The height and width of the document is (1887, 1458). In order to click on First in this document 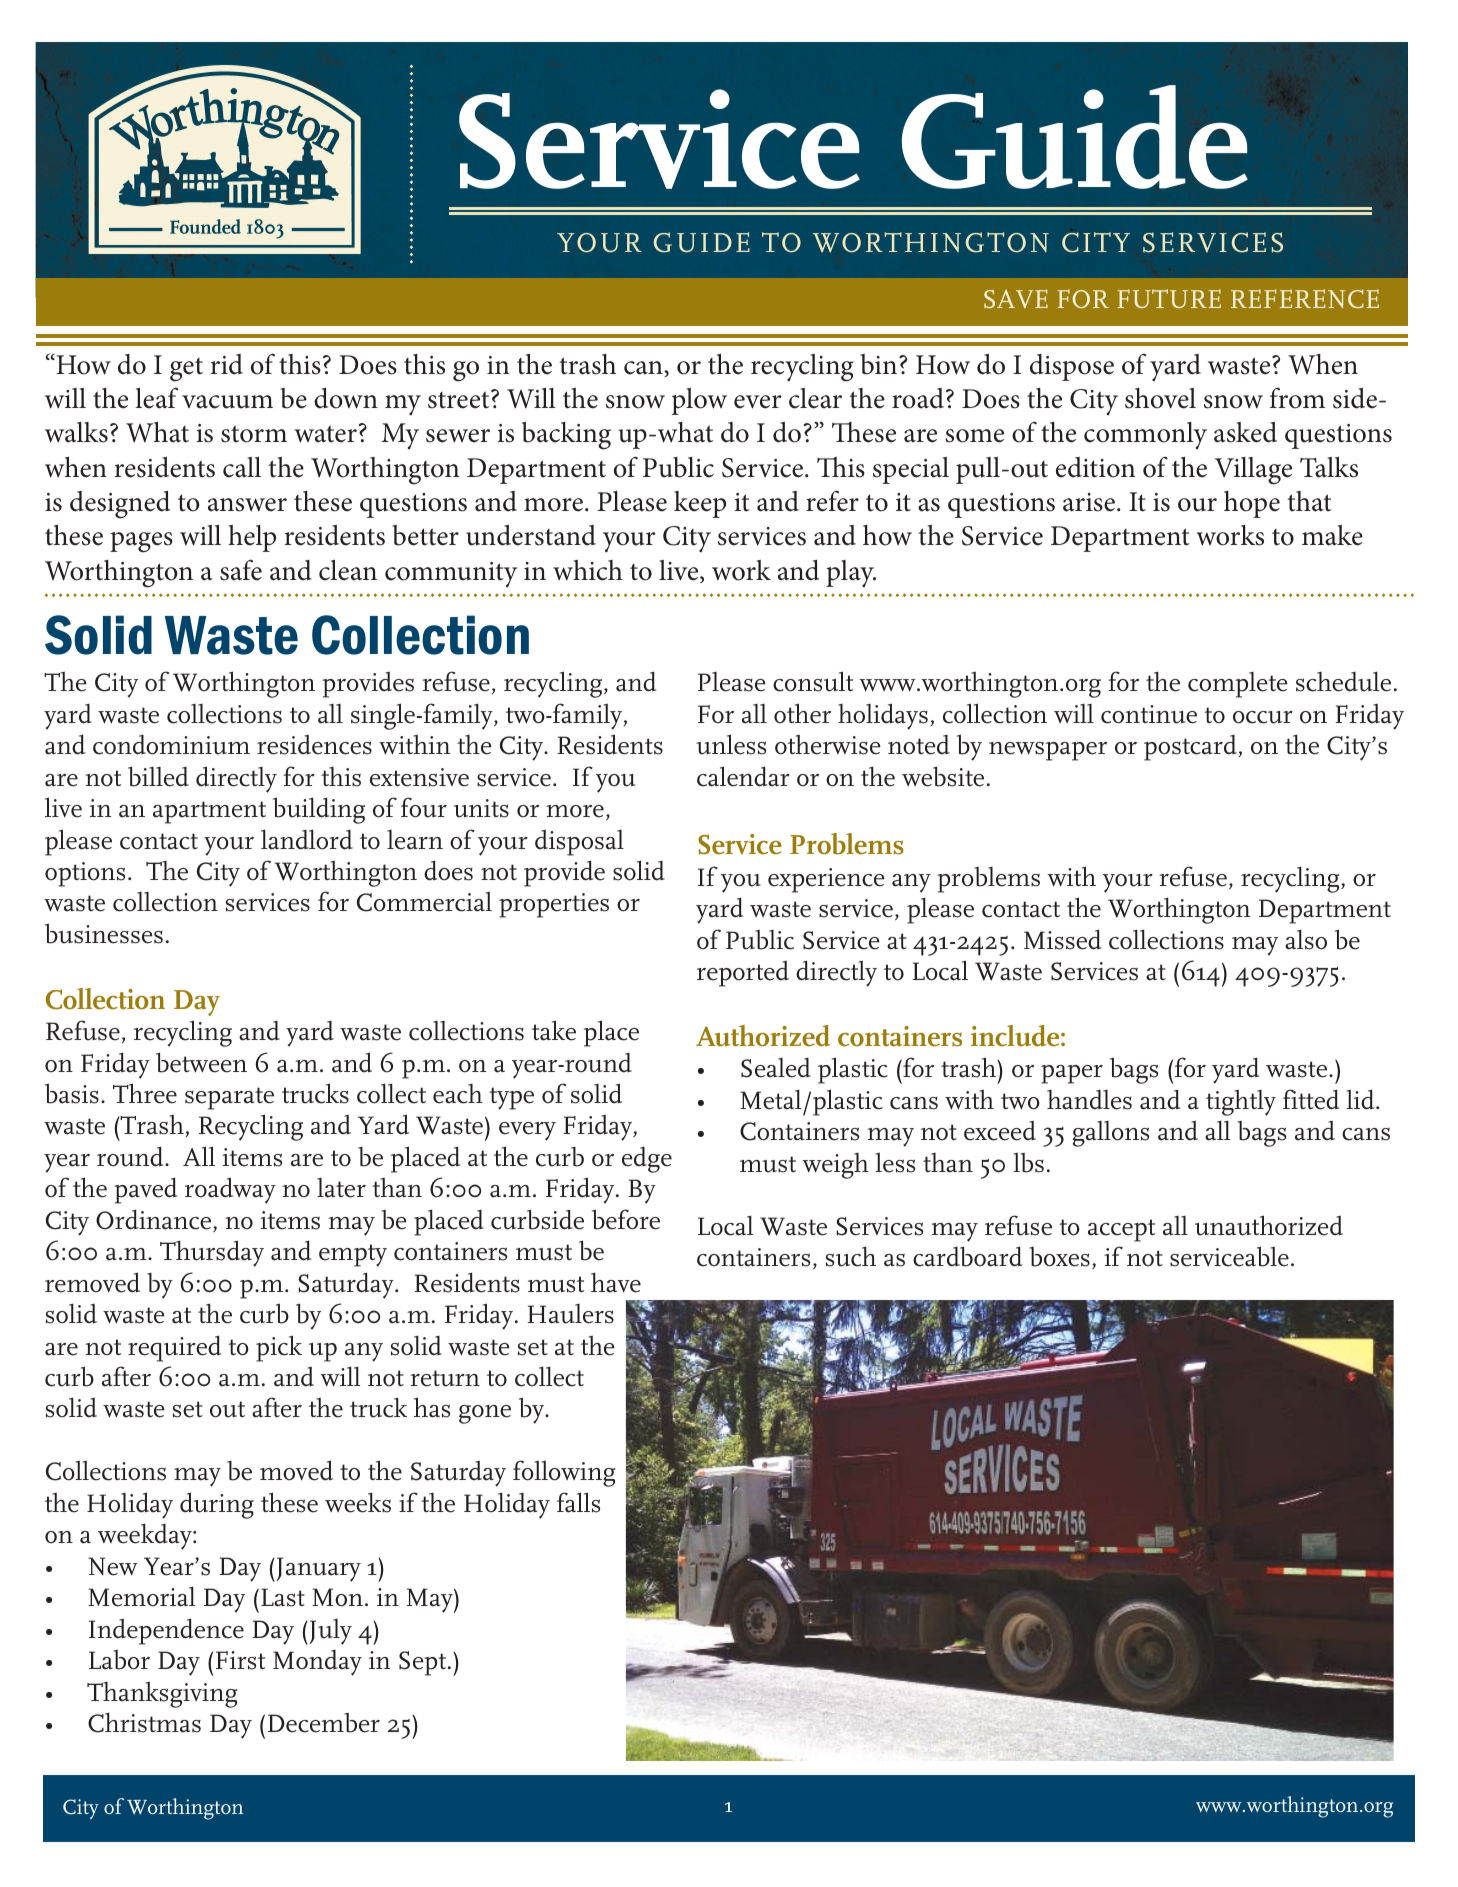, I will do `click(240, 1660)`.
